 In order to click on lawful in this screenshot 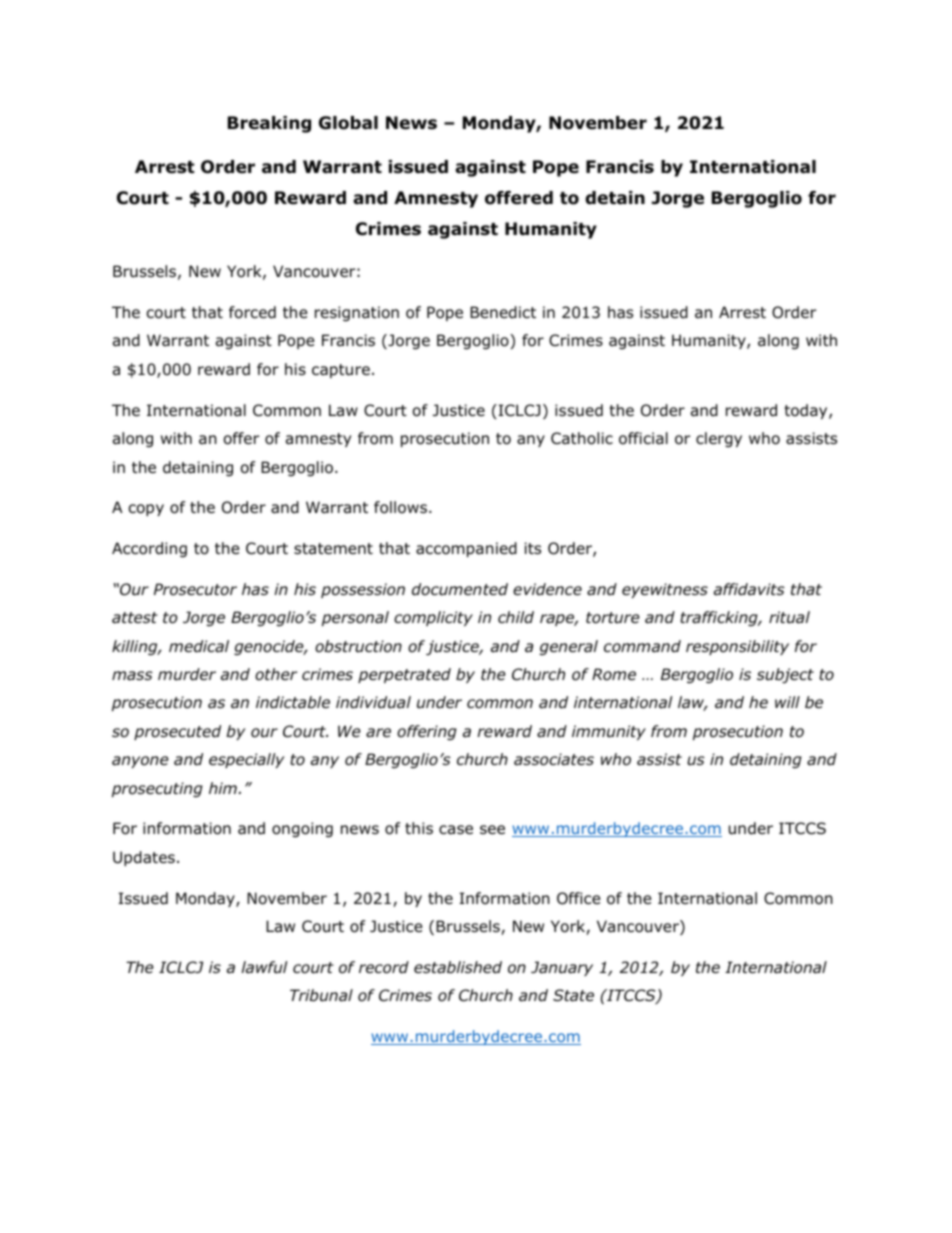, I will do `click(264, 967)`.
